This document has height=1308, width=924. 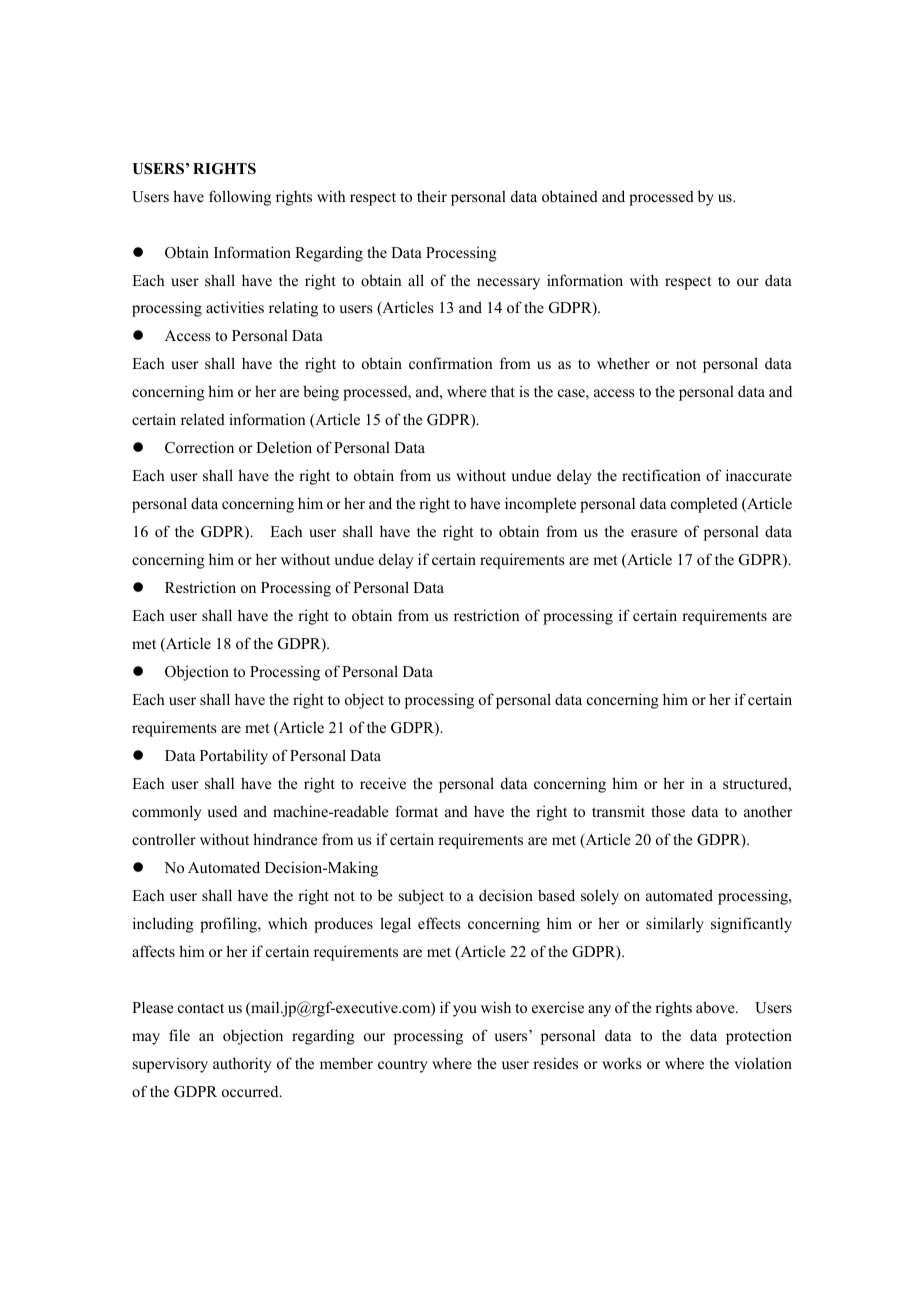 What do you see at coordinates (383, 783) in the document?
I see `receive` at bounding box center [383, 783].
